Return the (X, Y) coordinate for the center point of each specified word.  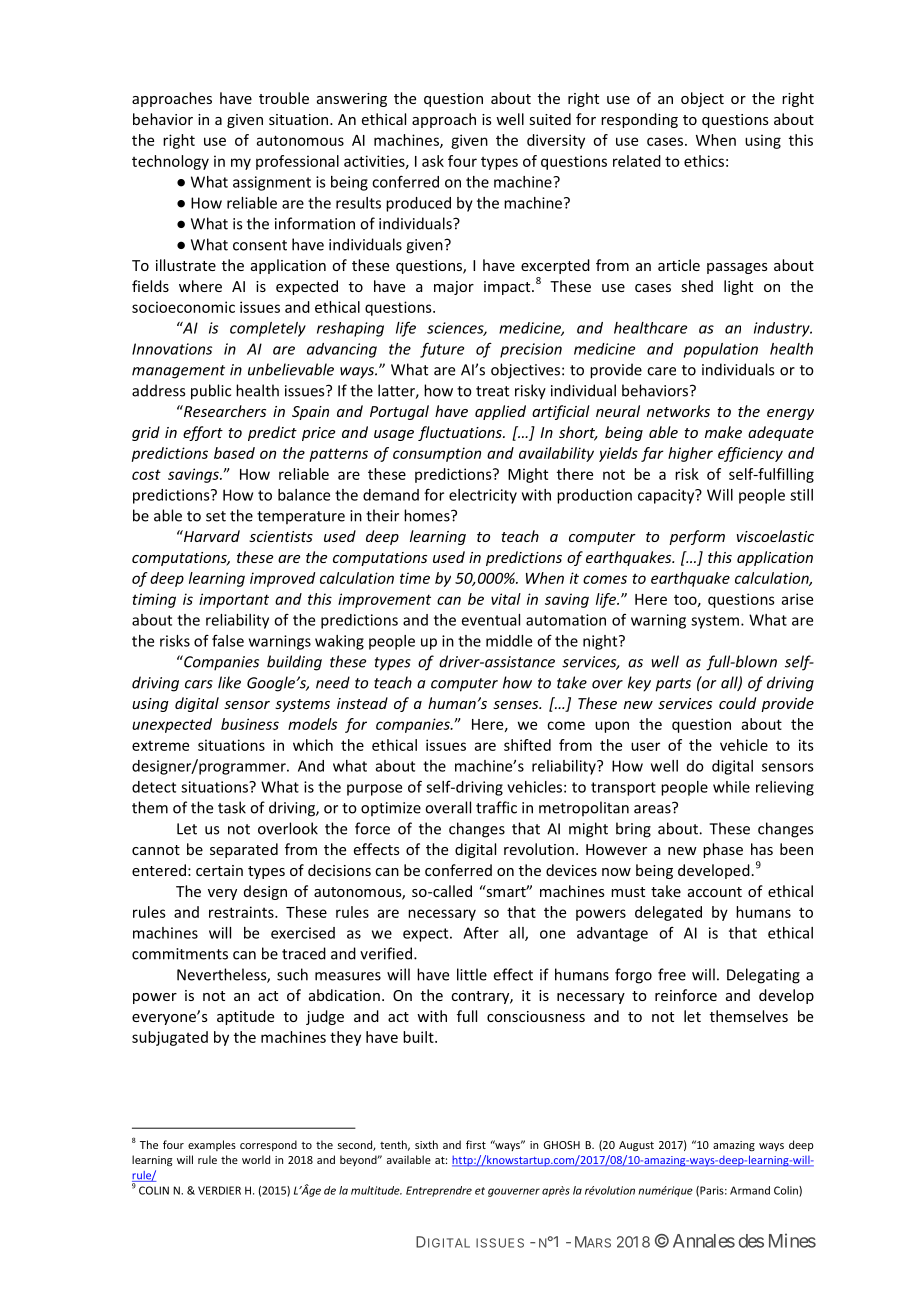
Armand (750, 1190)
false (228, 641)
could (737, 703)
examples (212, 1145)
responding (639, 120)
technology (170, 162)
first (476, 1144)
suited (550, 119)
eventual (491, 620)
